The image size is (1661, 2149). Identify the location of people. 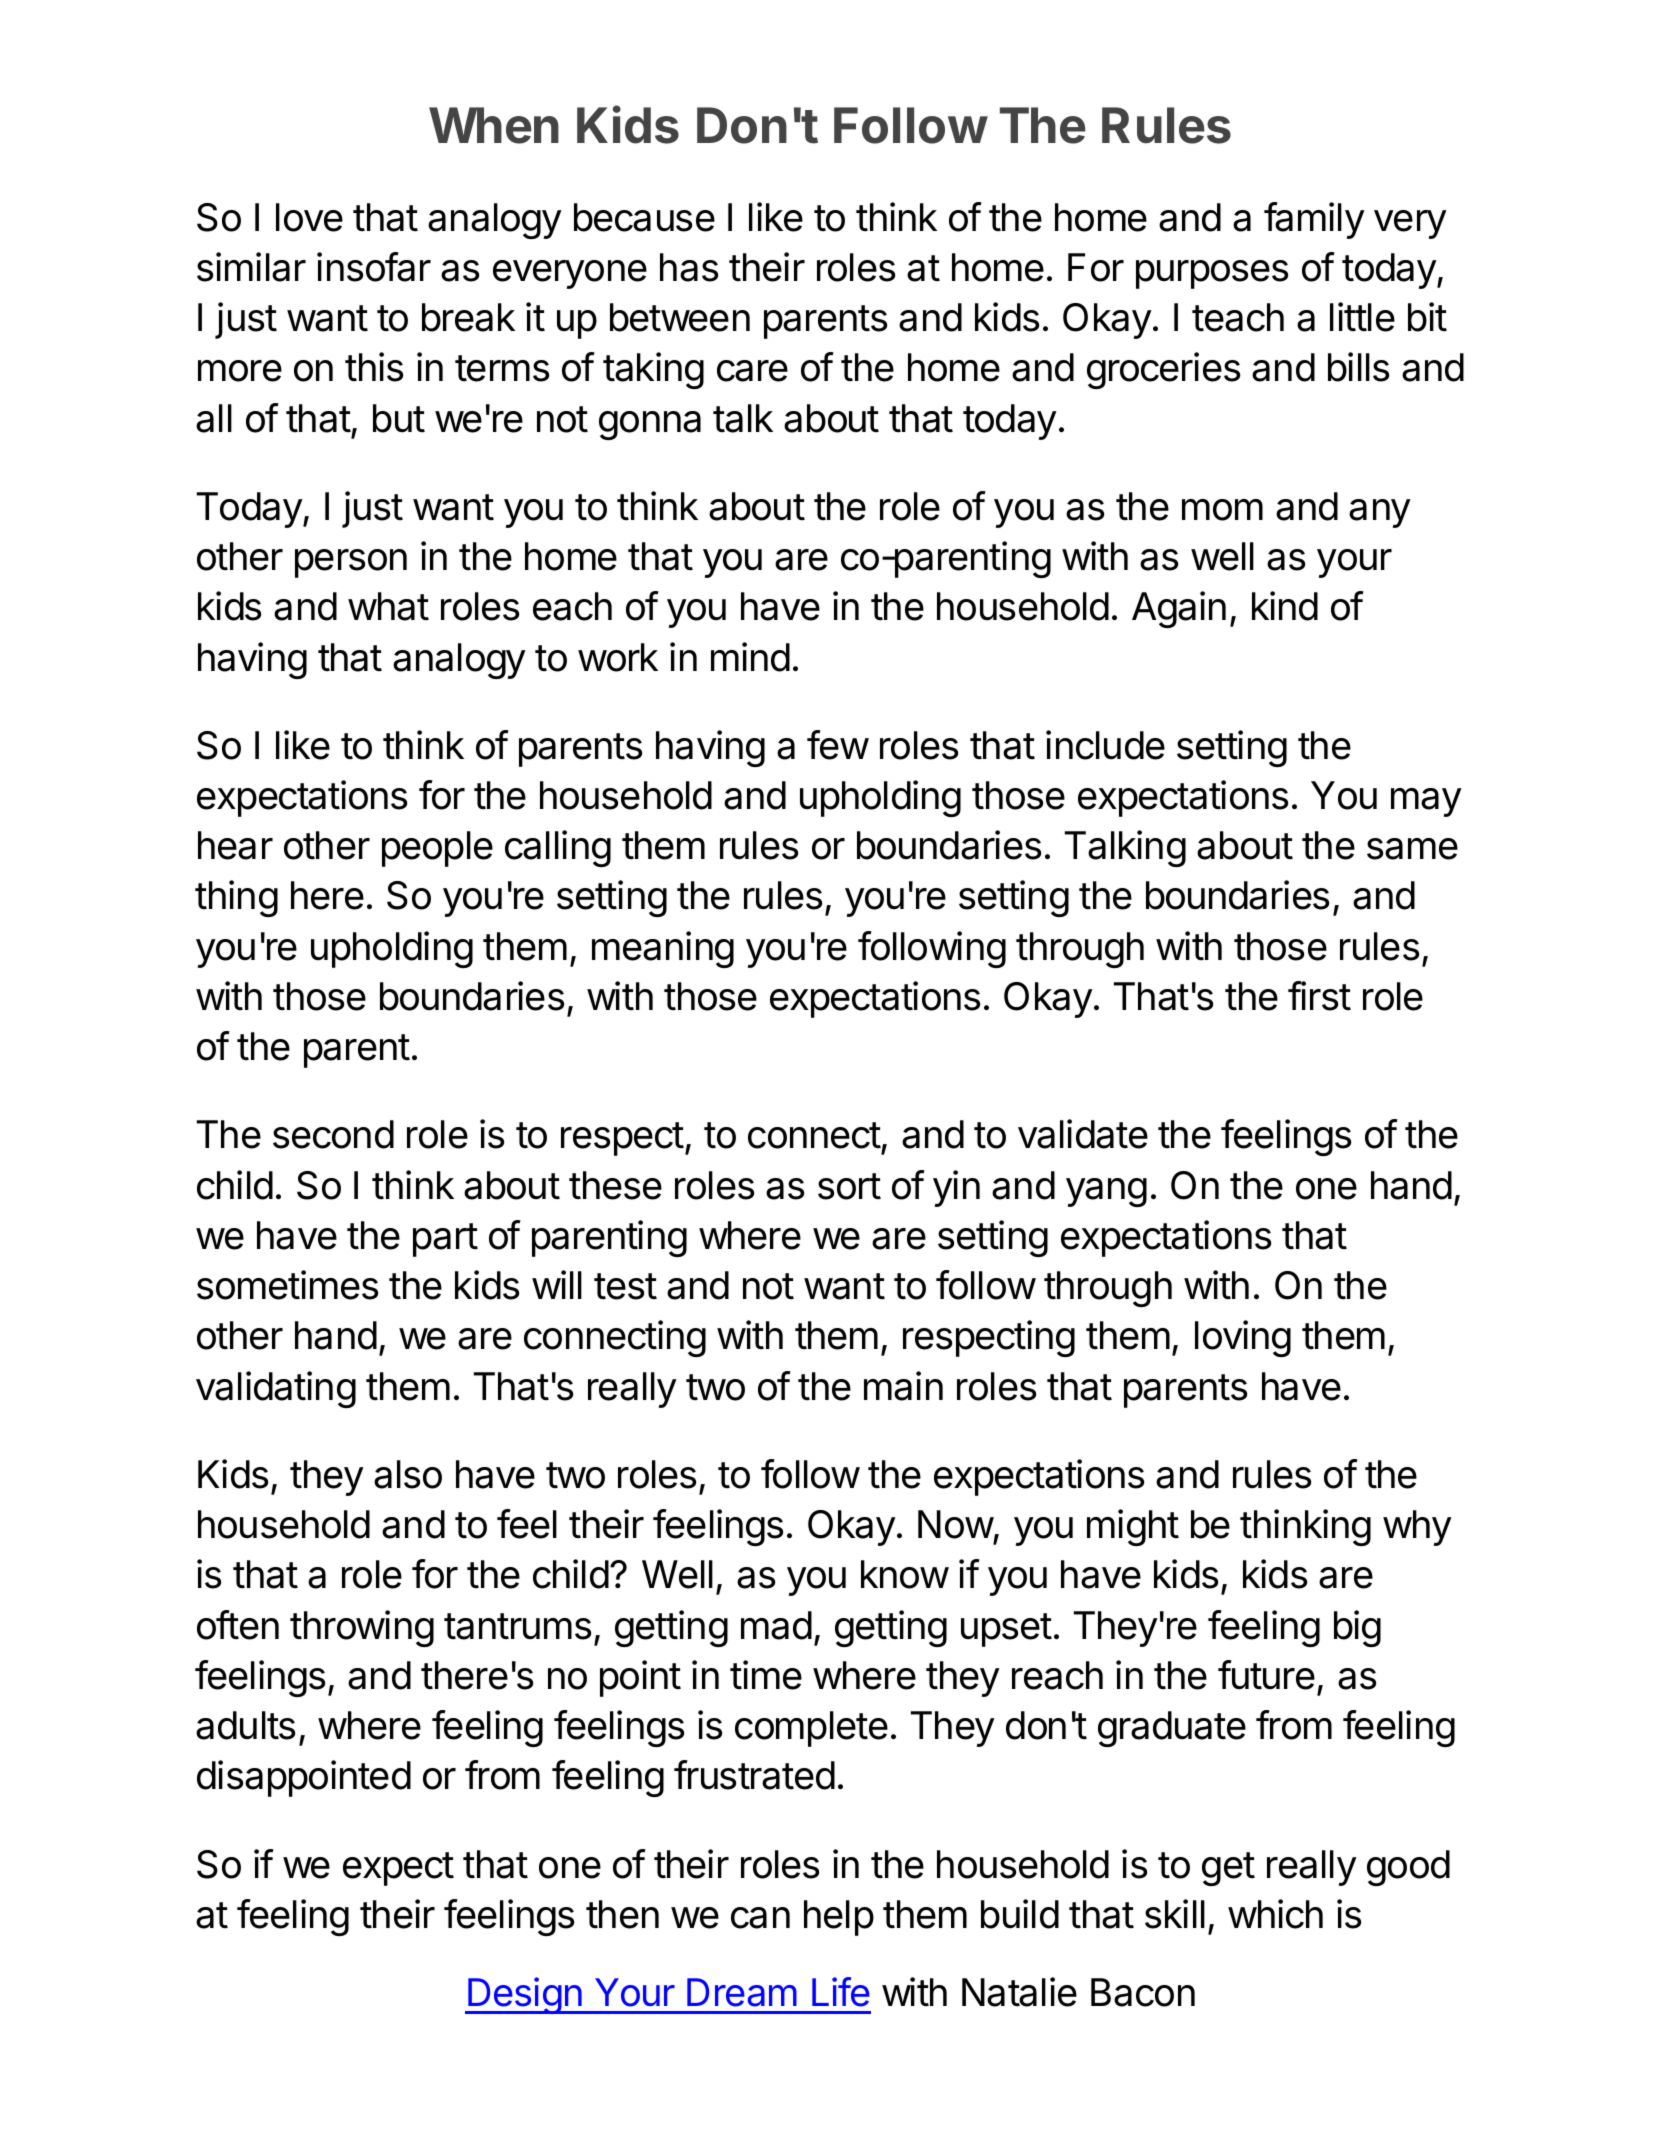
(437, 849).
